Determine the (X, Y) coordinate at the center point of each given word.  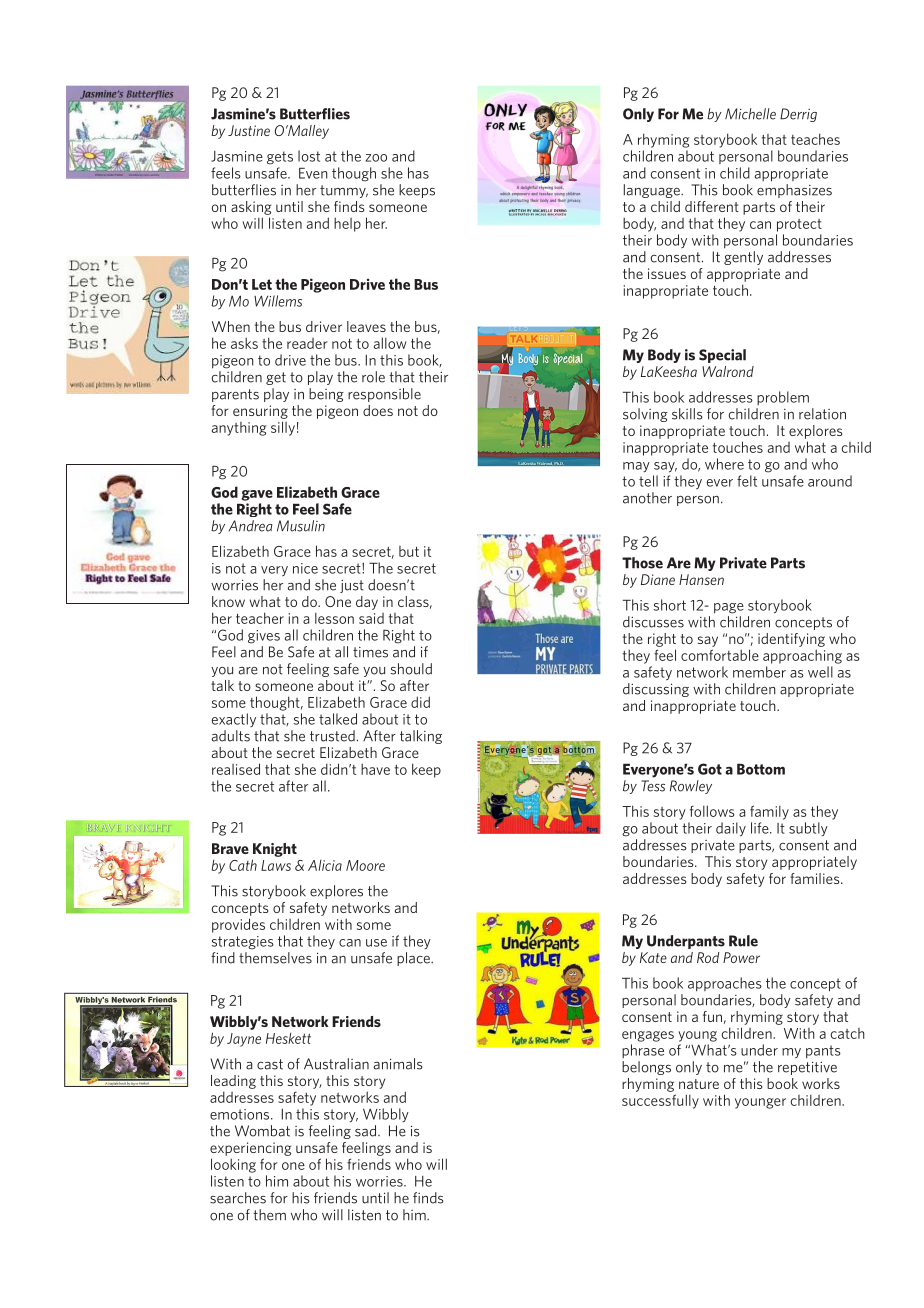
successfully (660, 1101)
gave (257, 495)
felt (747, 481)
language (653, 191)
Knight (275, 850)
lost (309, 156)
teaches (815, 139)
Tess (653, 786)
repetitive (807, 1068)
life (761, 828)
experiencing (251, 1149)
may (636, 467)
